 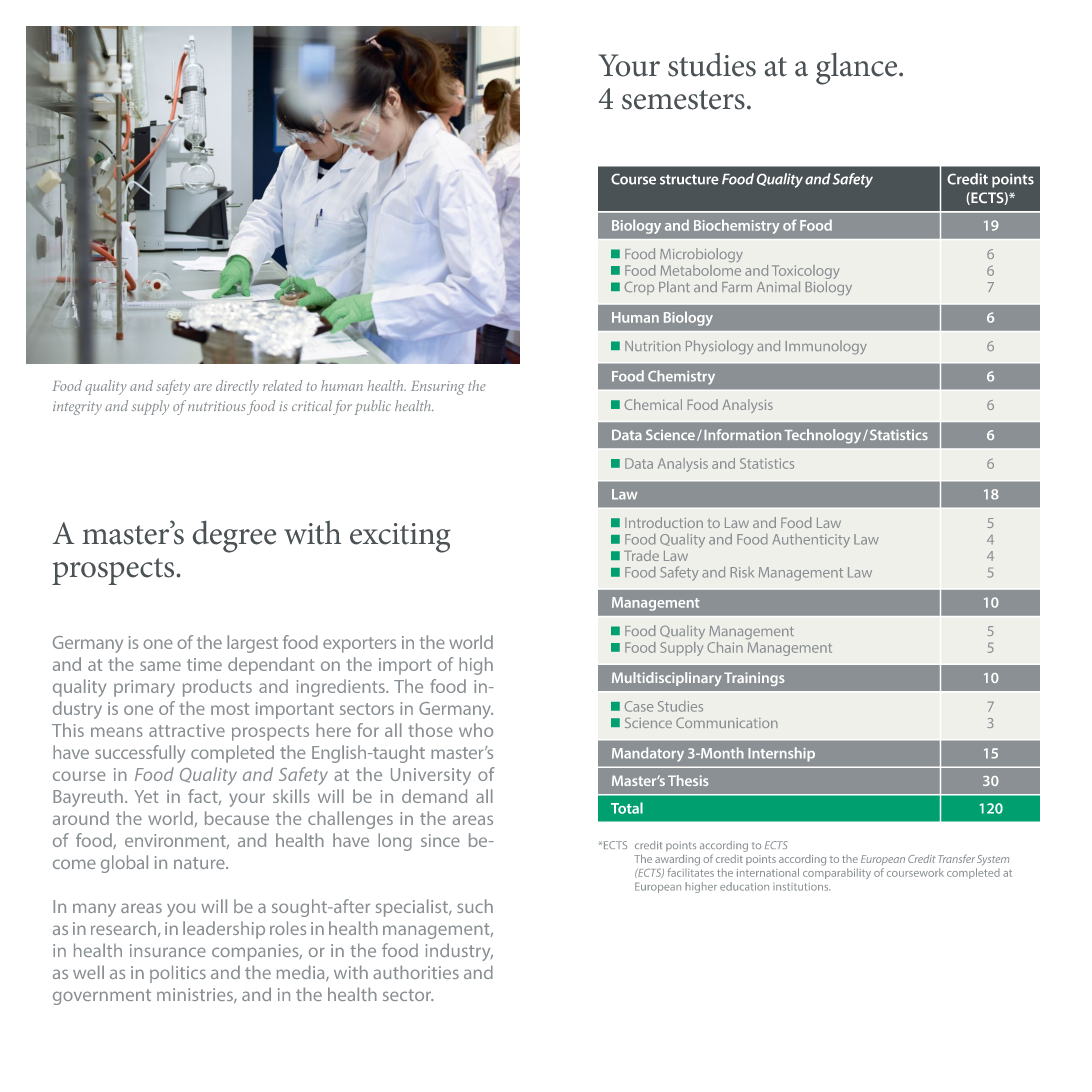 What do you see at coordinates (858, 68) in the screenshot?
I see `glance` at bounding box center [858, 68].
